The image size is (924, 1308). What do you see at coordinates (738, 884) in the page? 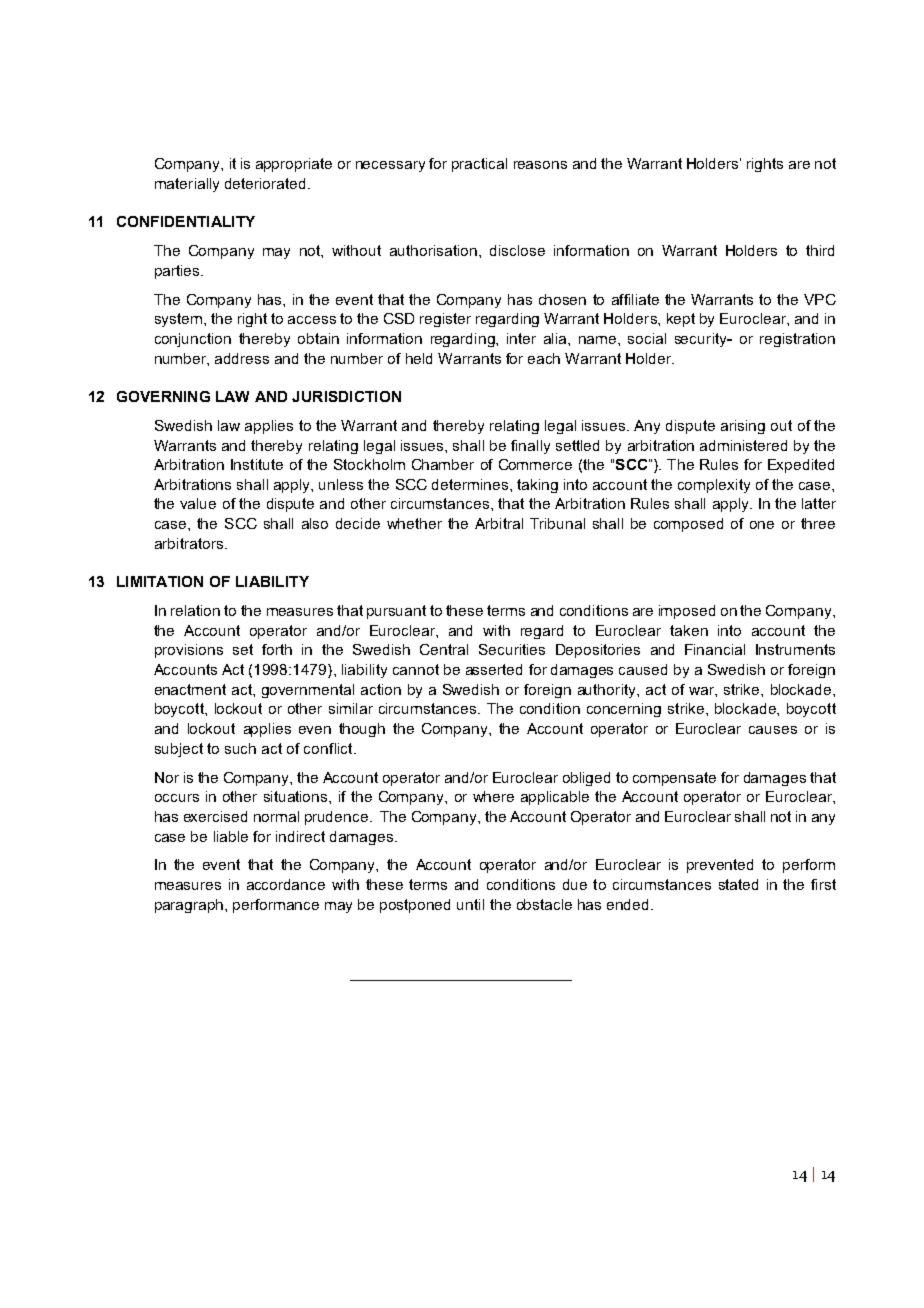
I see `stated` at bounding box center [738, 884].
